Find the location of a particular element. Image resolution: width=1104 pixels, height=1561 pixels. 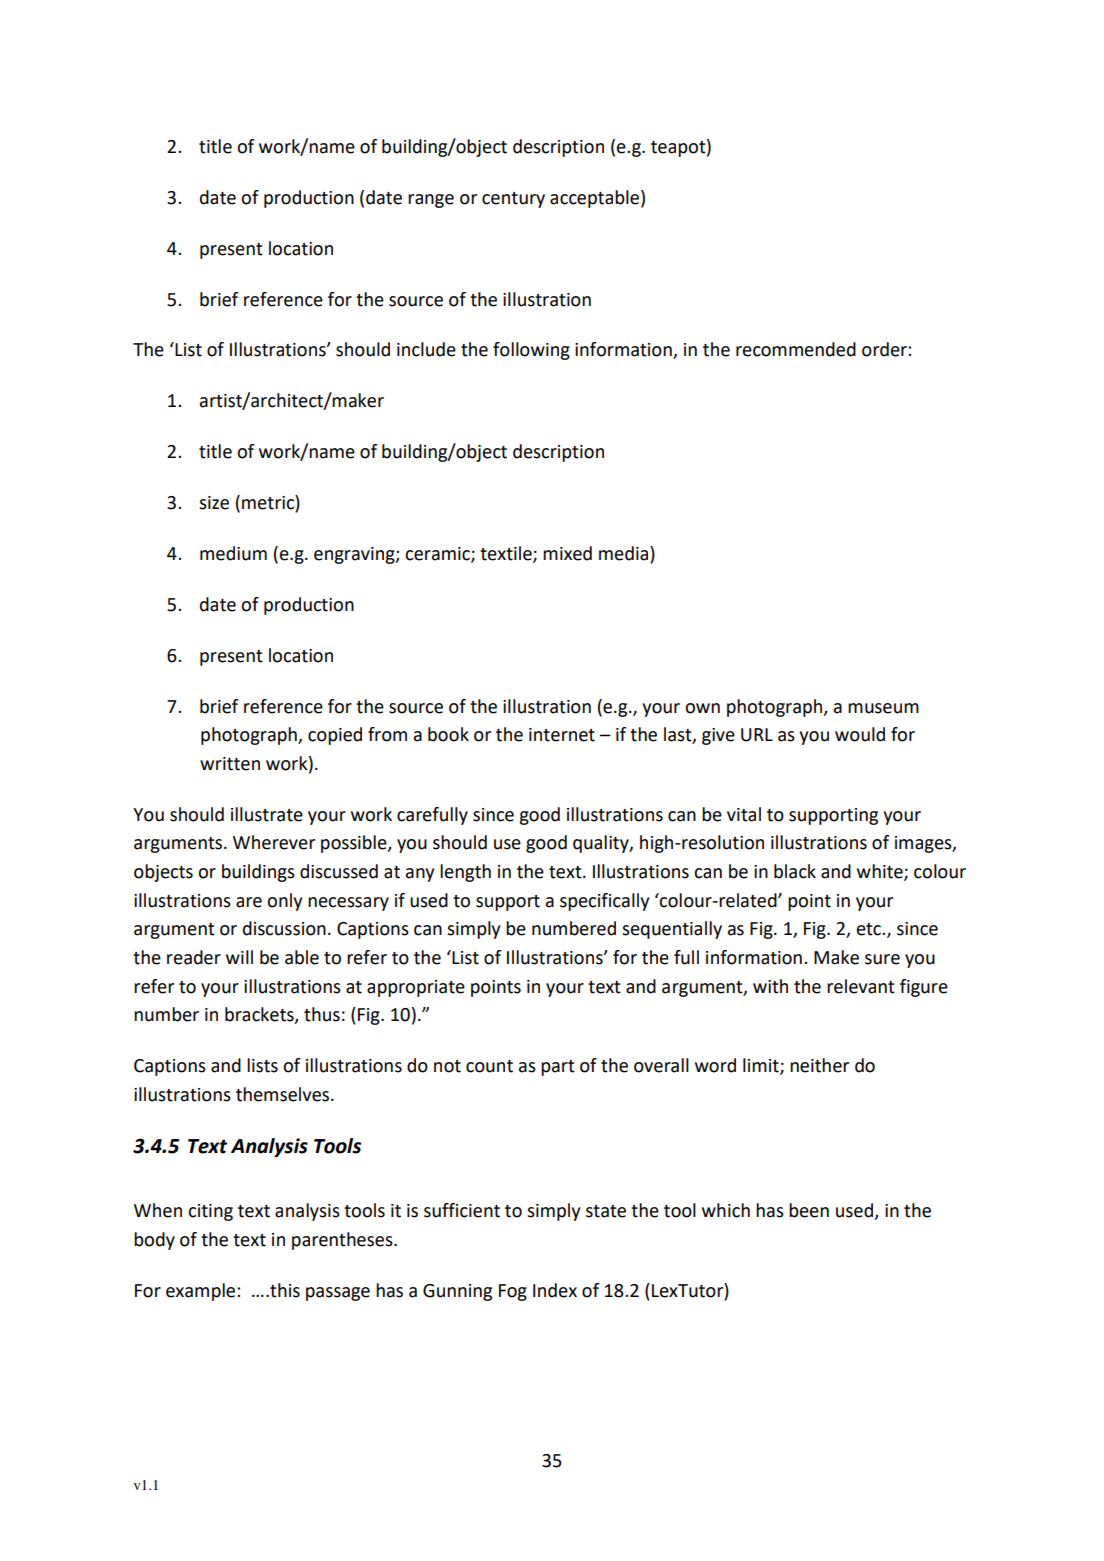

order is located at coordinates (885, 349).
